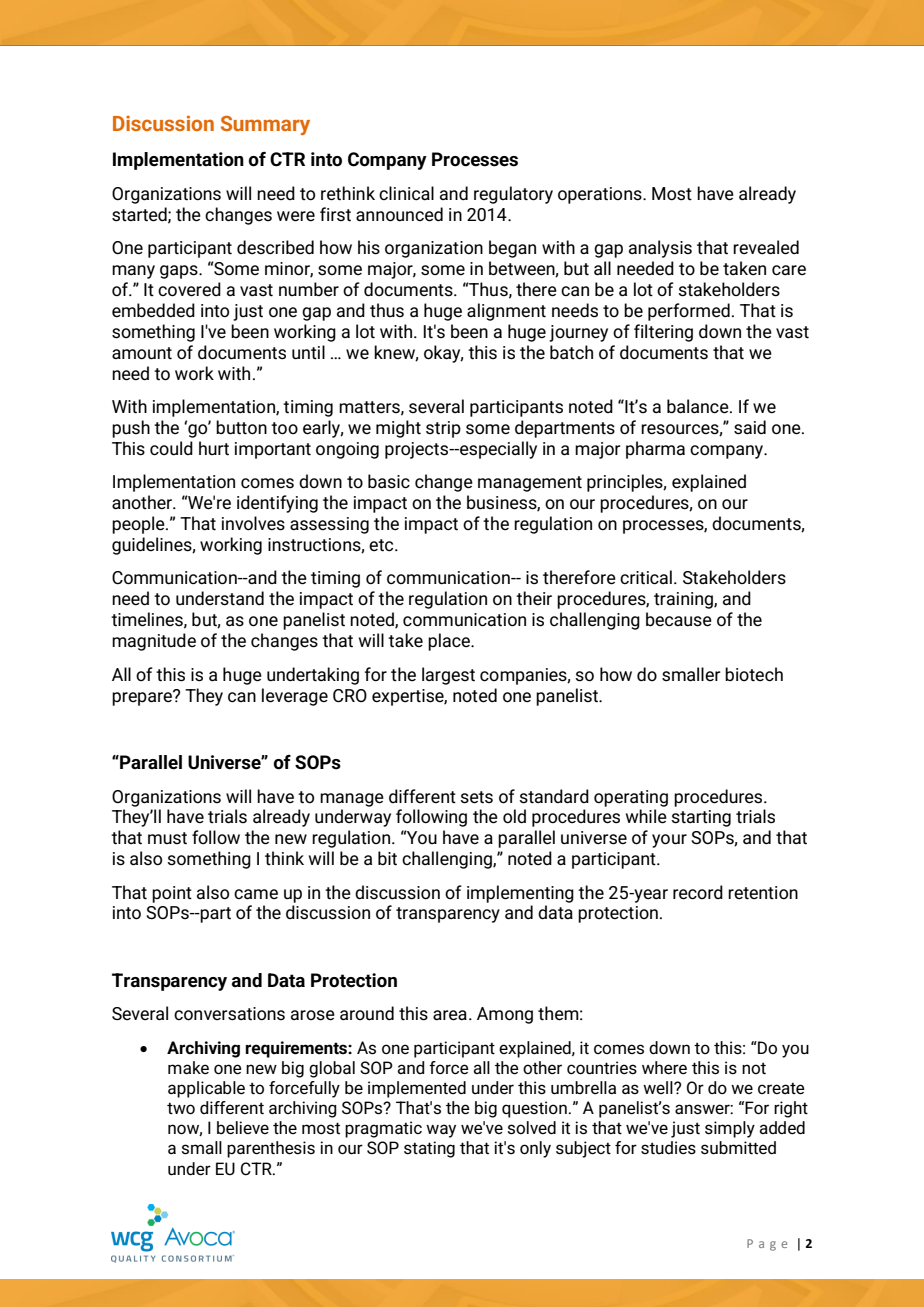 Image resolution: width=924 pixels, height=1307 pixels. What do you see at coordinates (265, 125) in the screenshot?
I see `Summary` at bounding box center [265, 125].
